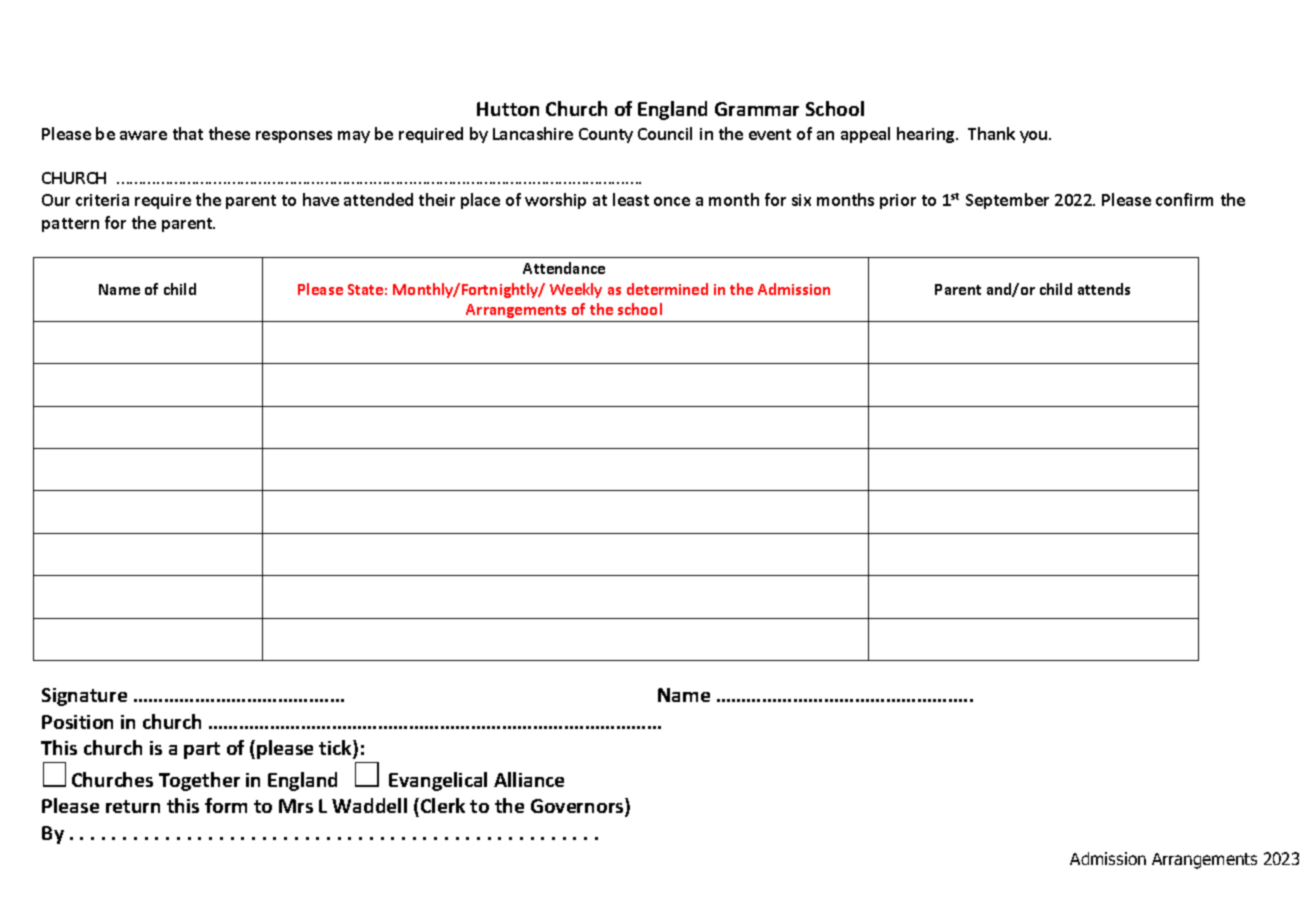  Describe the element at coordinates (667, 289) in the screenshot. I see `determined` at that location.
